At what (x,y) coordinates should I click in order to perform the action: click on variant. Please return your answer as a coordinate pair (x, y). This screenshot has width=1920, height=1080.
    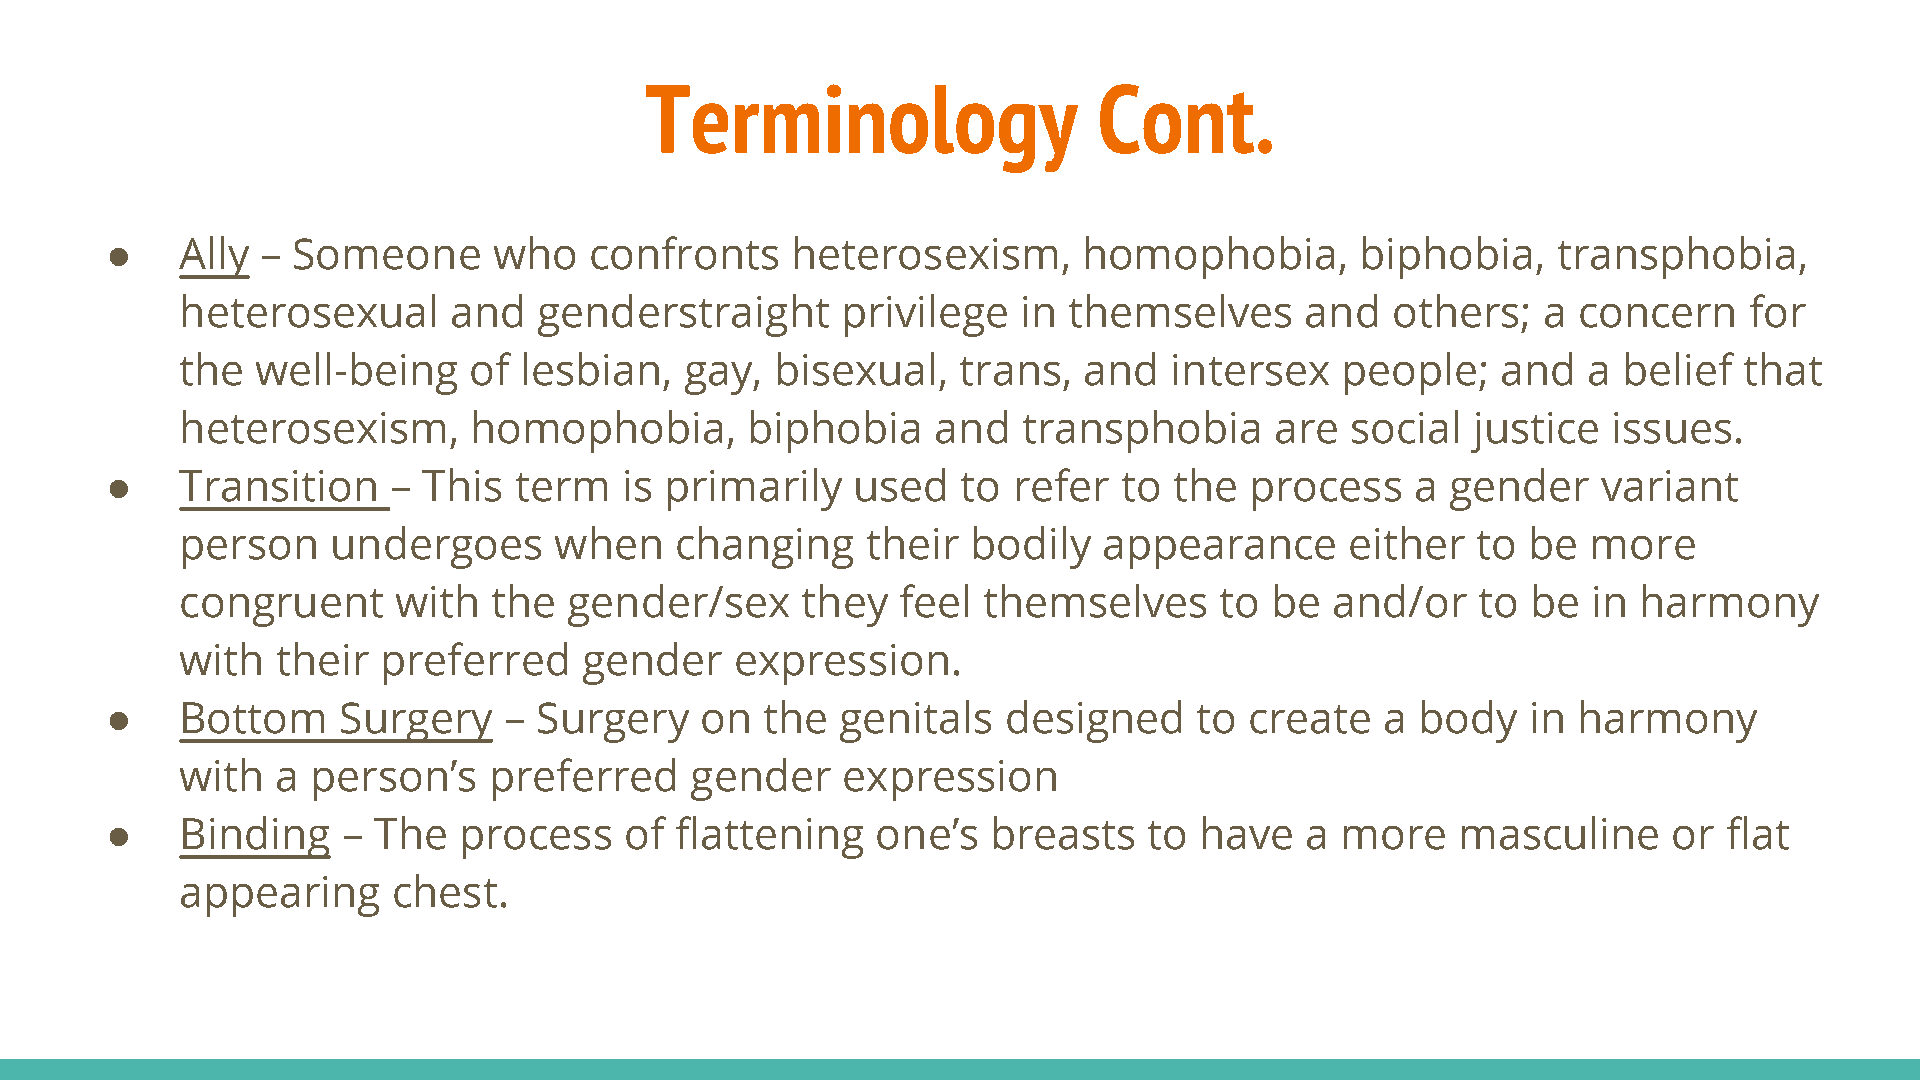
    Looking at the image, I should click on (1669, 486).
